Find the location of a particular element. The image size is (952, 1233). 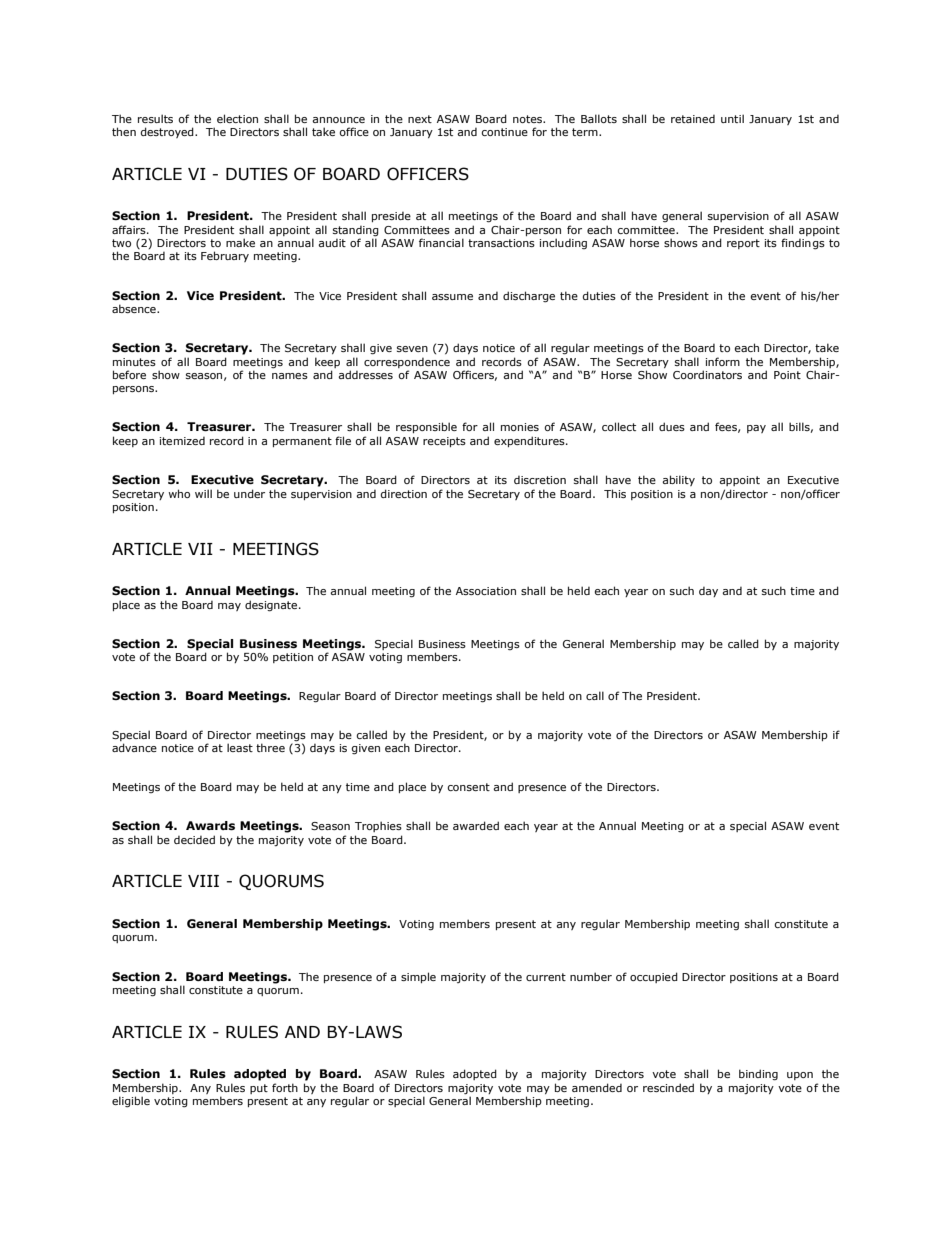

put is located at coordinates (259, 1089).
